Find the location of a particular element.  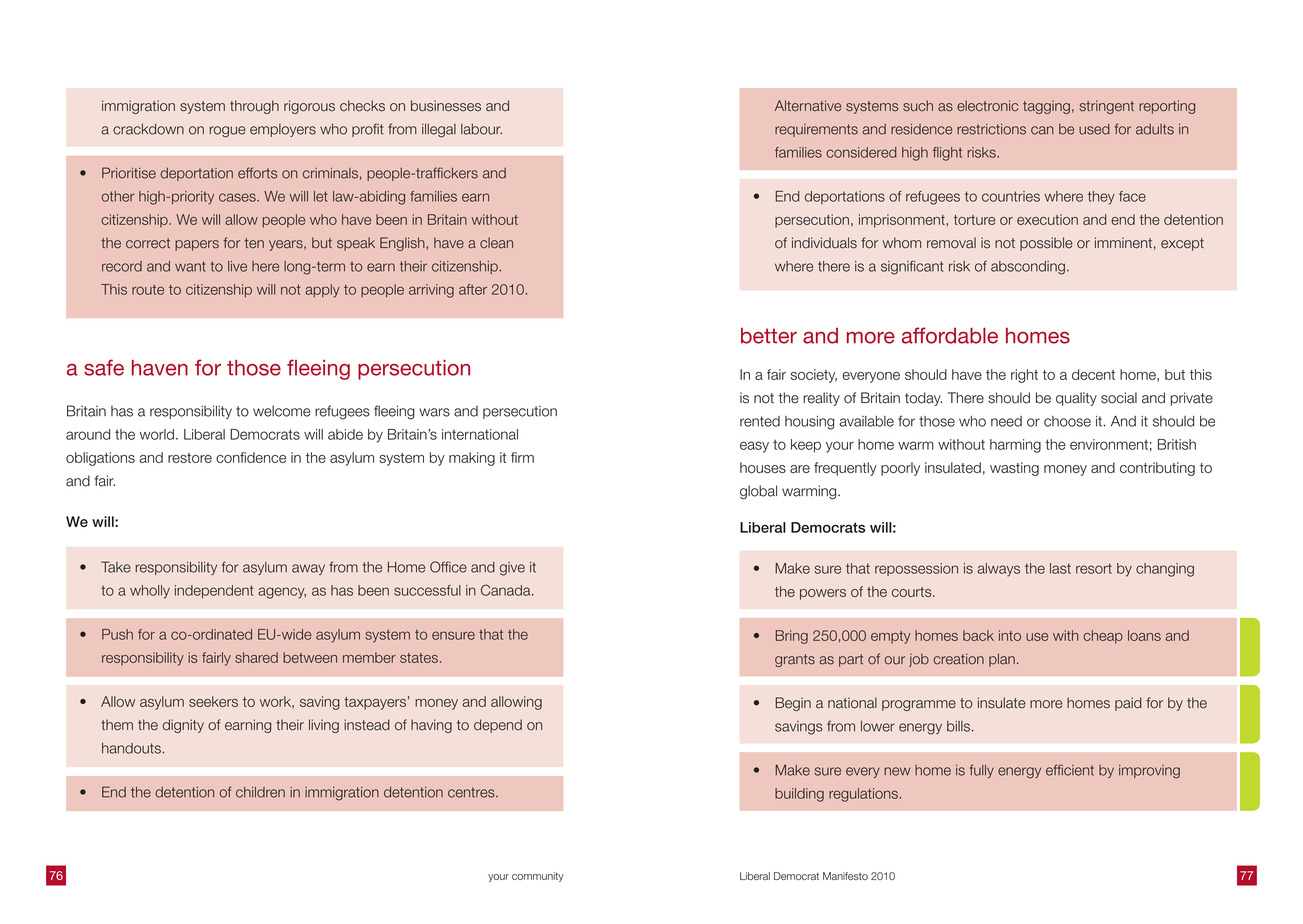

rogue is located at coordinates (227, 132).
